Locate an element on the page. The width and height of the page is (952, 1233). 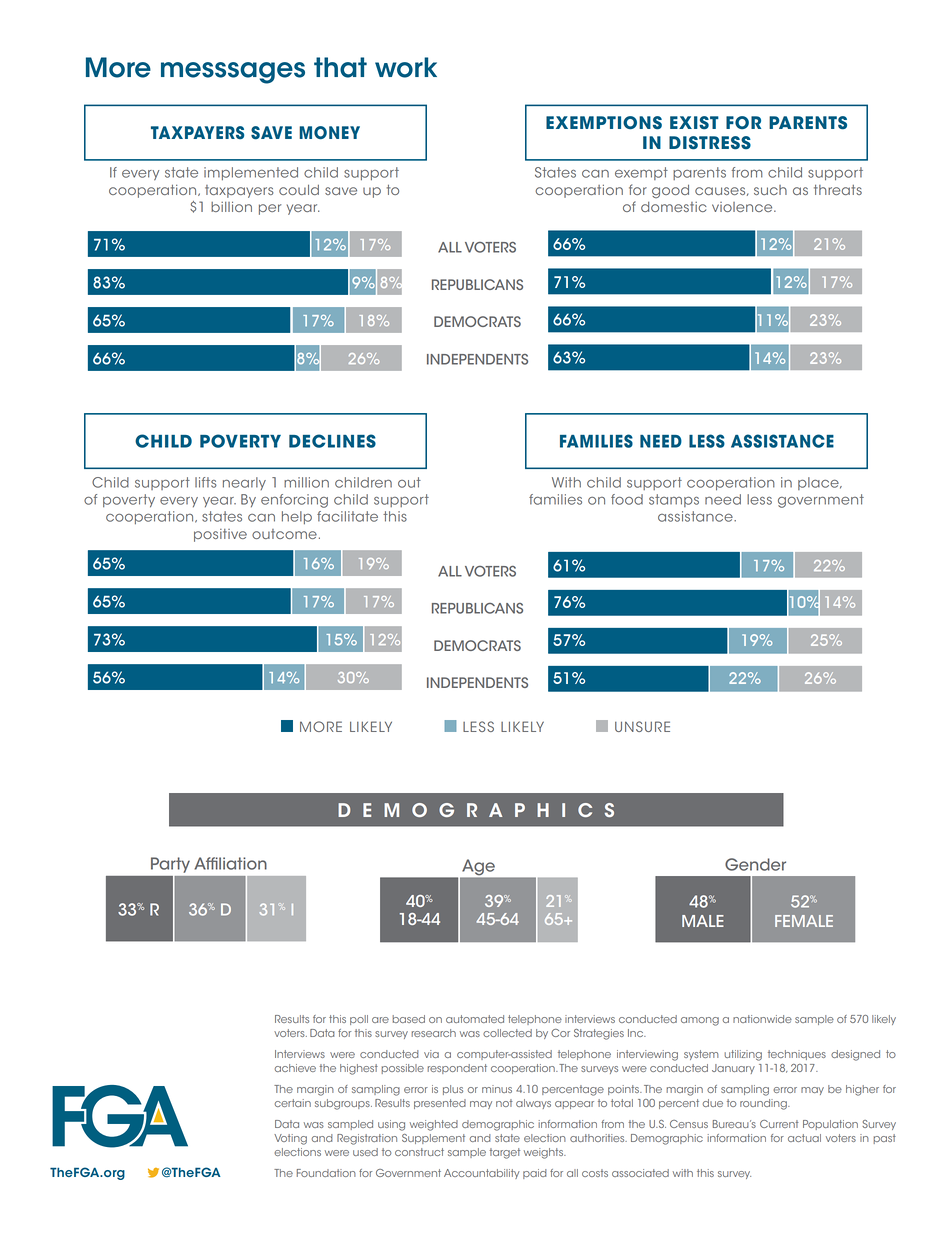
stamps is located at coordinates (674, 500).
